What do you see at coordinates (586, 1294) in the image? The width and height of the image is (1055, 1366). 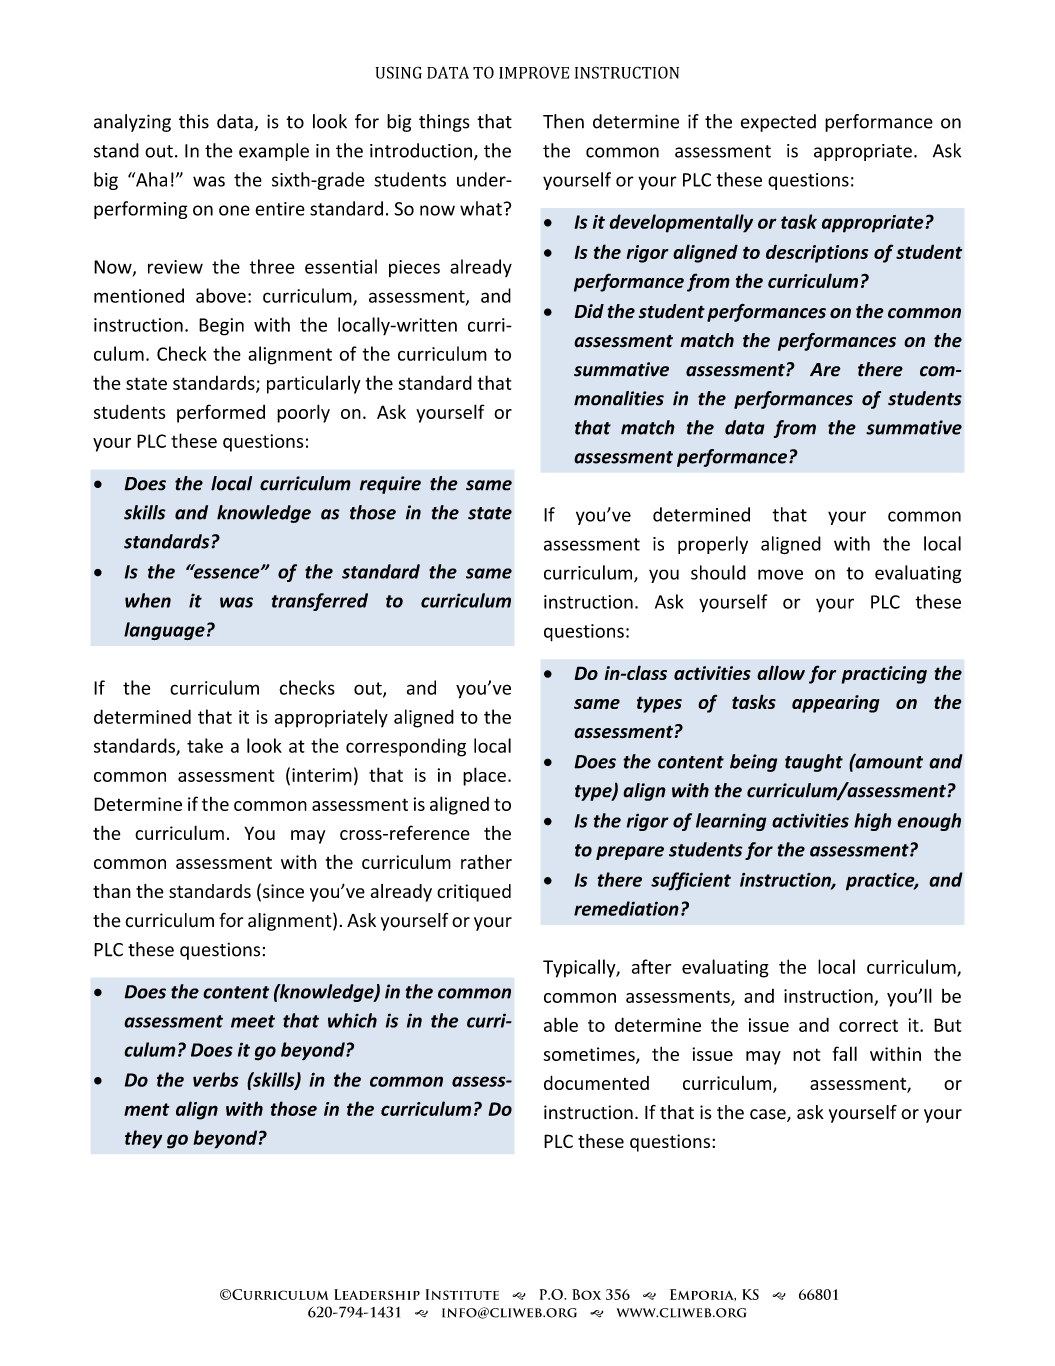 I see `Box` at bounding box center [586, 1294].
